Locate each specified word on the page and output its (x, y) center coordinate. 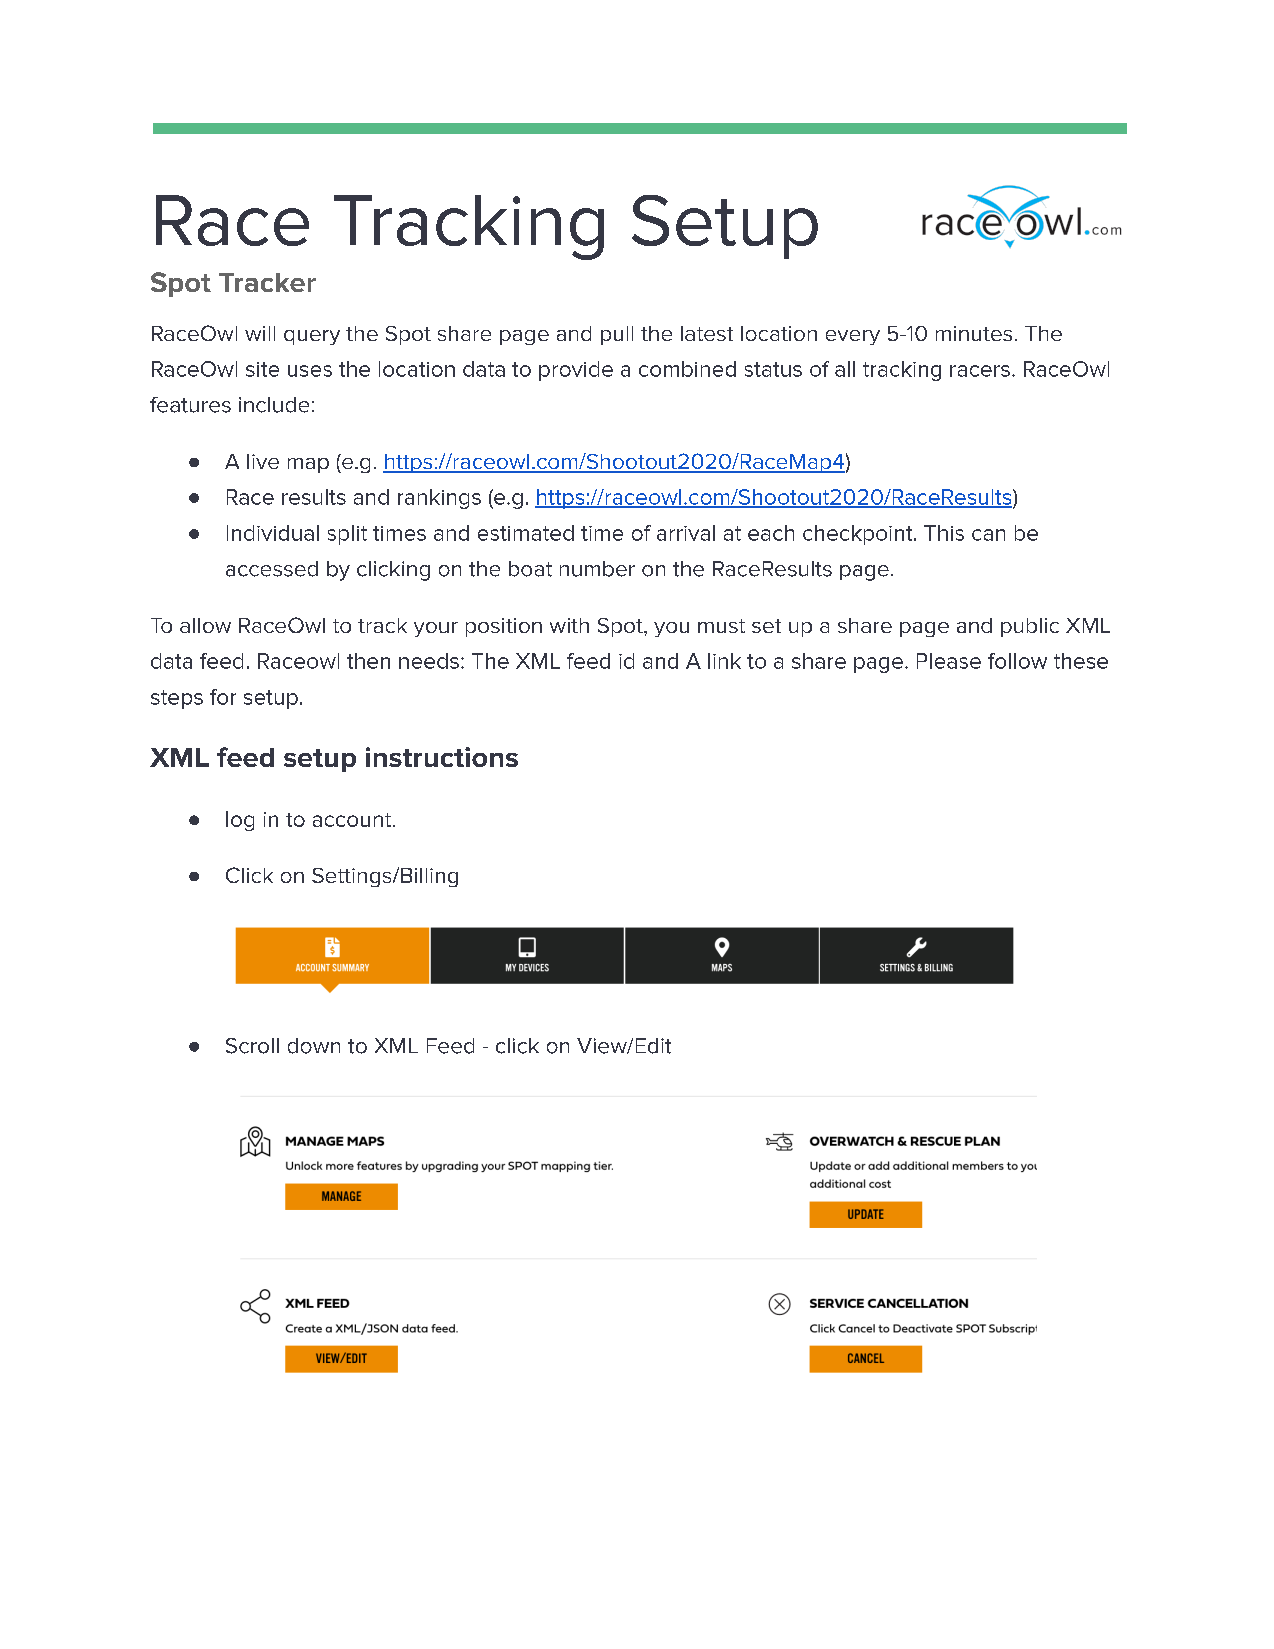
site (262, 369)
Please (949, 661)
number (597, 569)
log (240, 821)
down (314, 1046)
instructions (442, 757)
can (988, 535)
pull (617, 335)
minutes (974, 333)
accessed (272, 569)
